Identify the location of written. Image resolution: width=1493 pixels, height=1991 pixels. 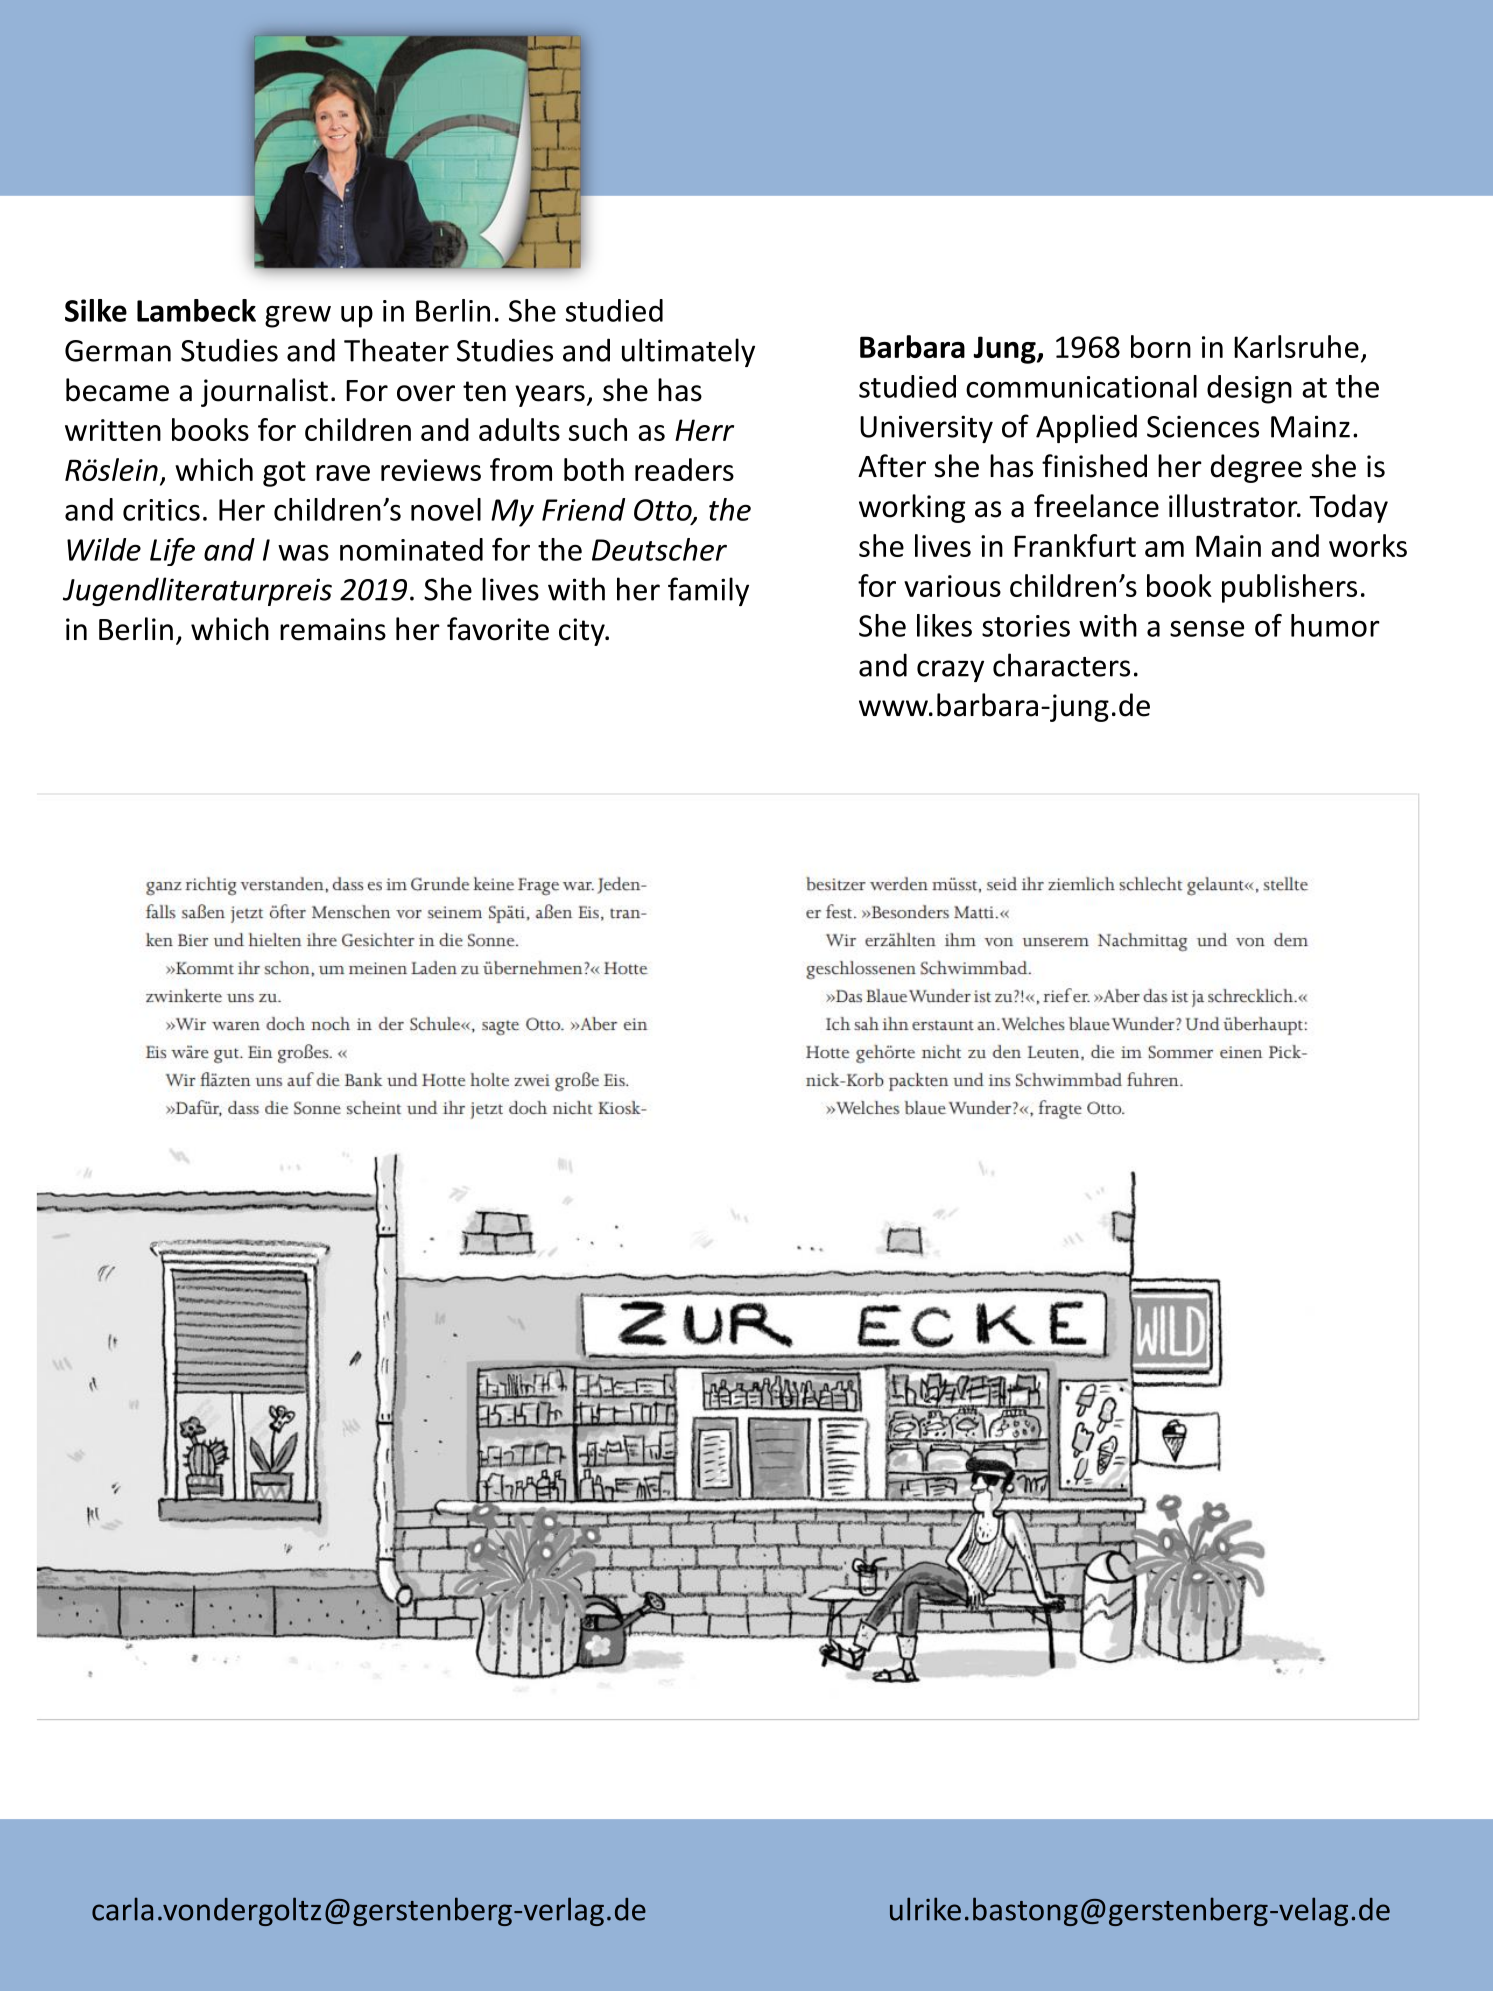
(113, 430).
